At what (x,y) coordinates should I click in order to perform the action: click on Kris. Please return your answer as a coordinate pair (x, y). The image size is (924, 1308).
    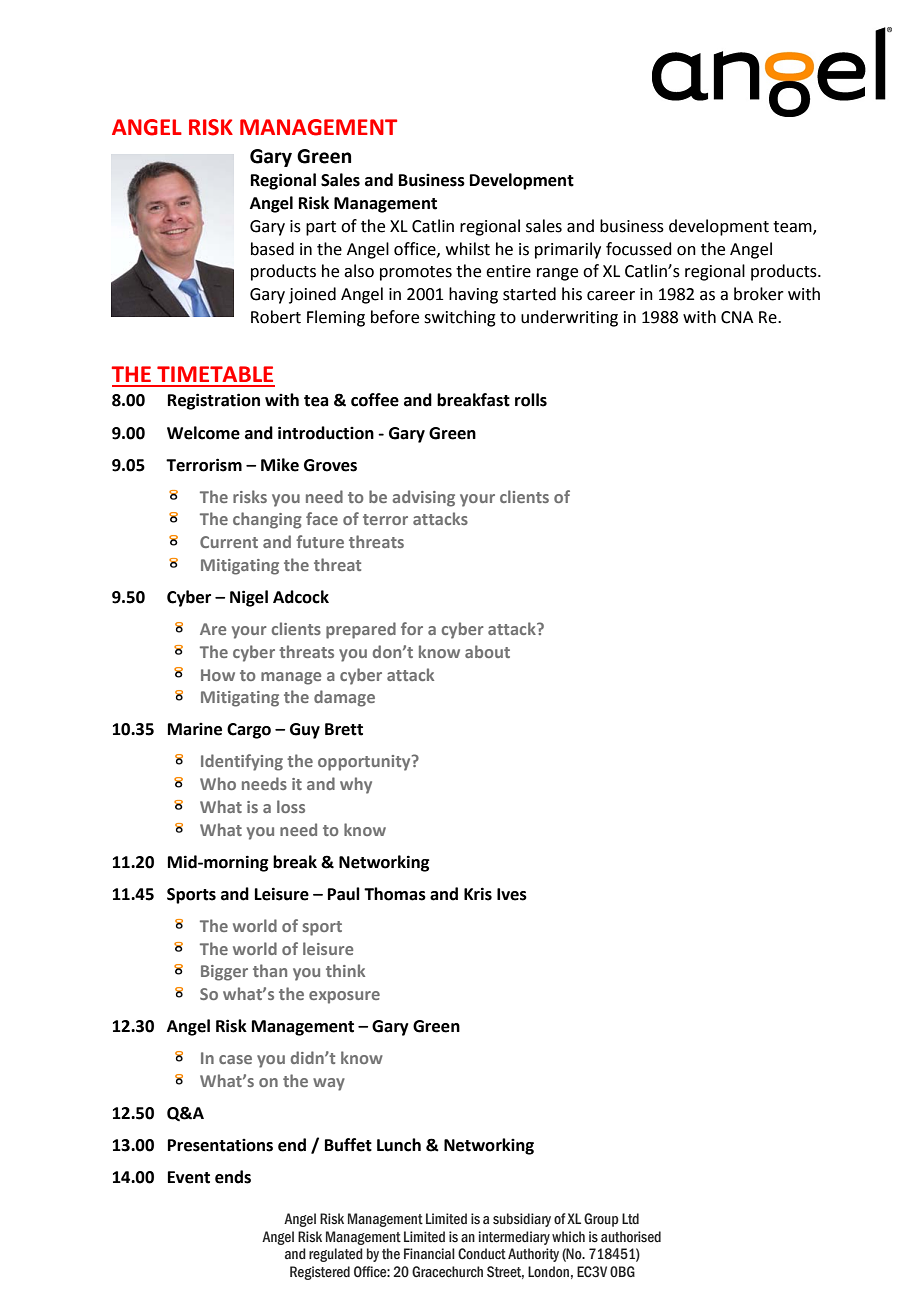
    Looking at the image, I should click on (478, 894).
